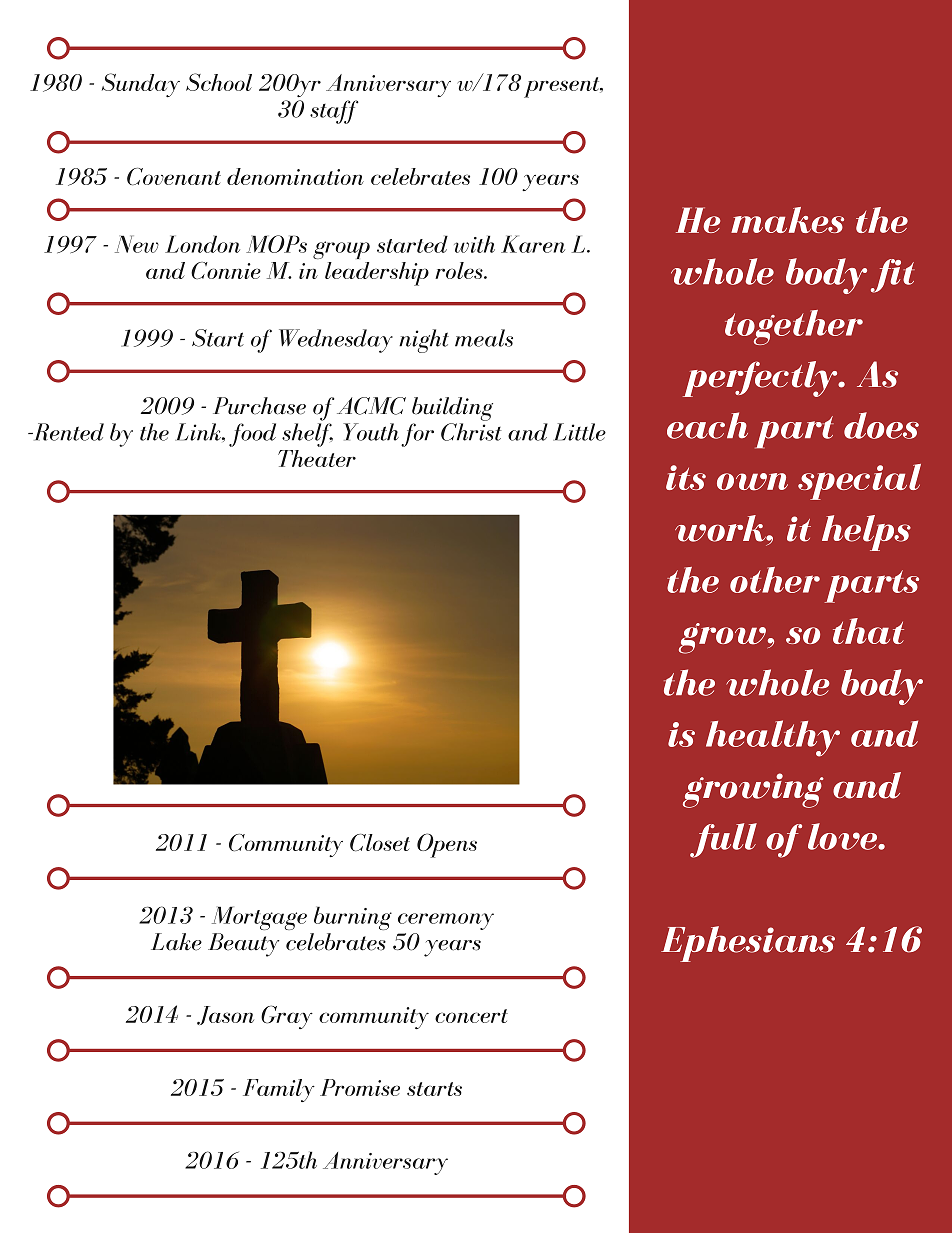  Describe the element at coordinates (225, 1015) in the document. I see `Jason` at that location.
